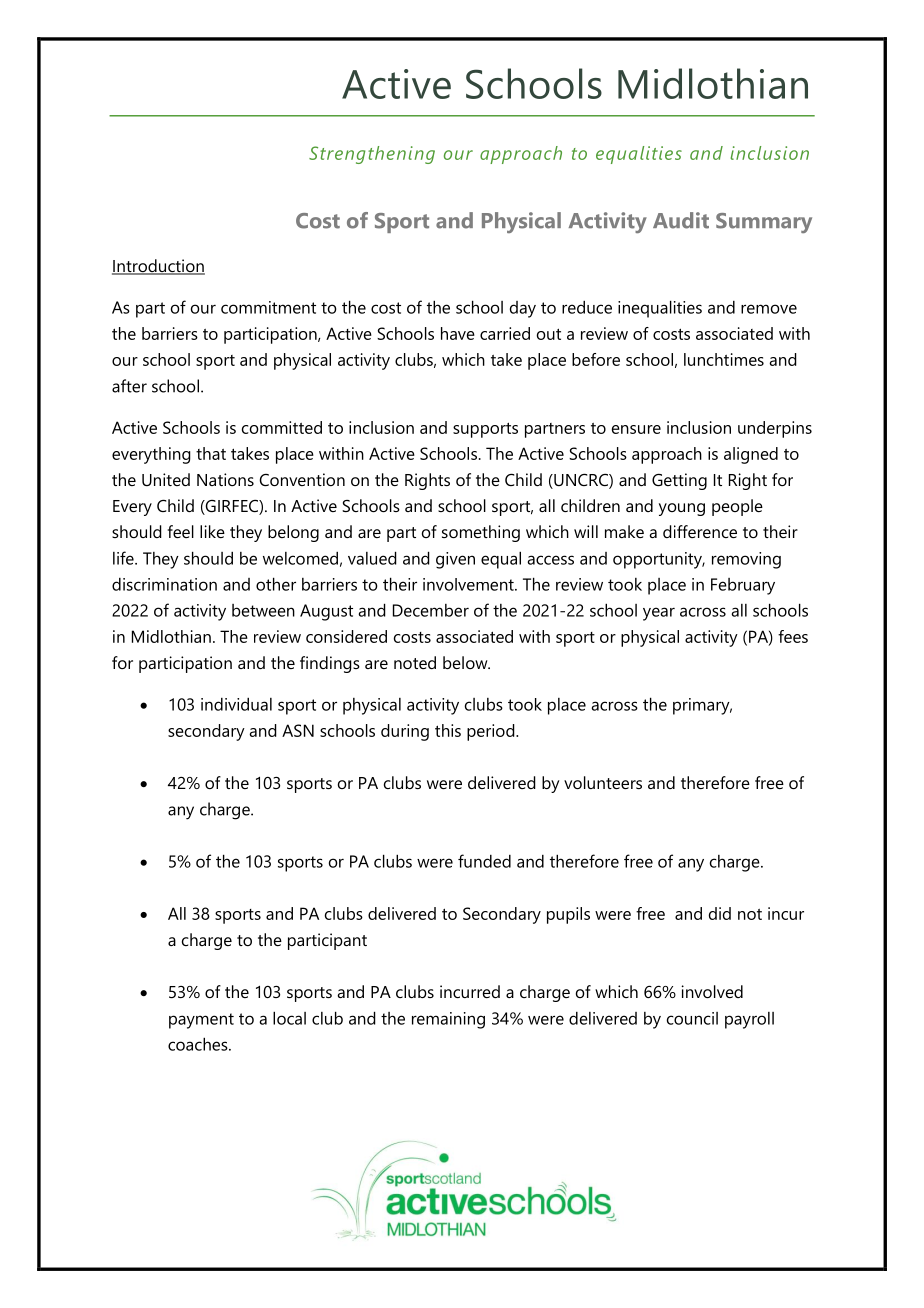  I want to click on ASN, so click(298, 730).
